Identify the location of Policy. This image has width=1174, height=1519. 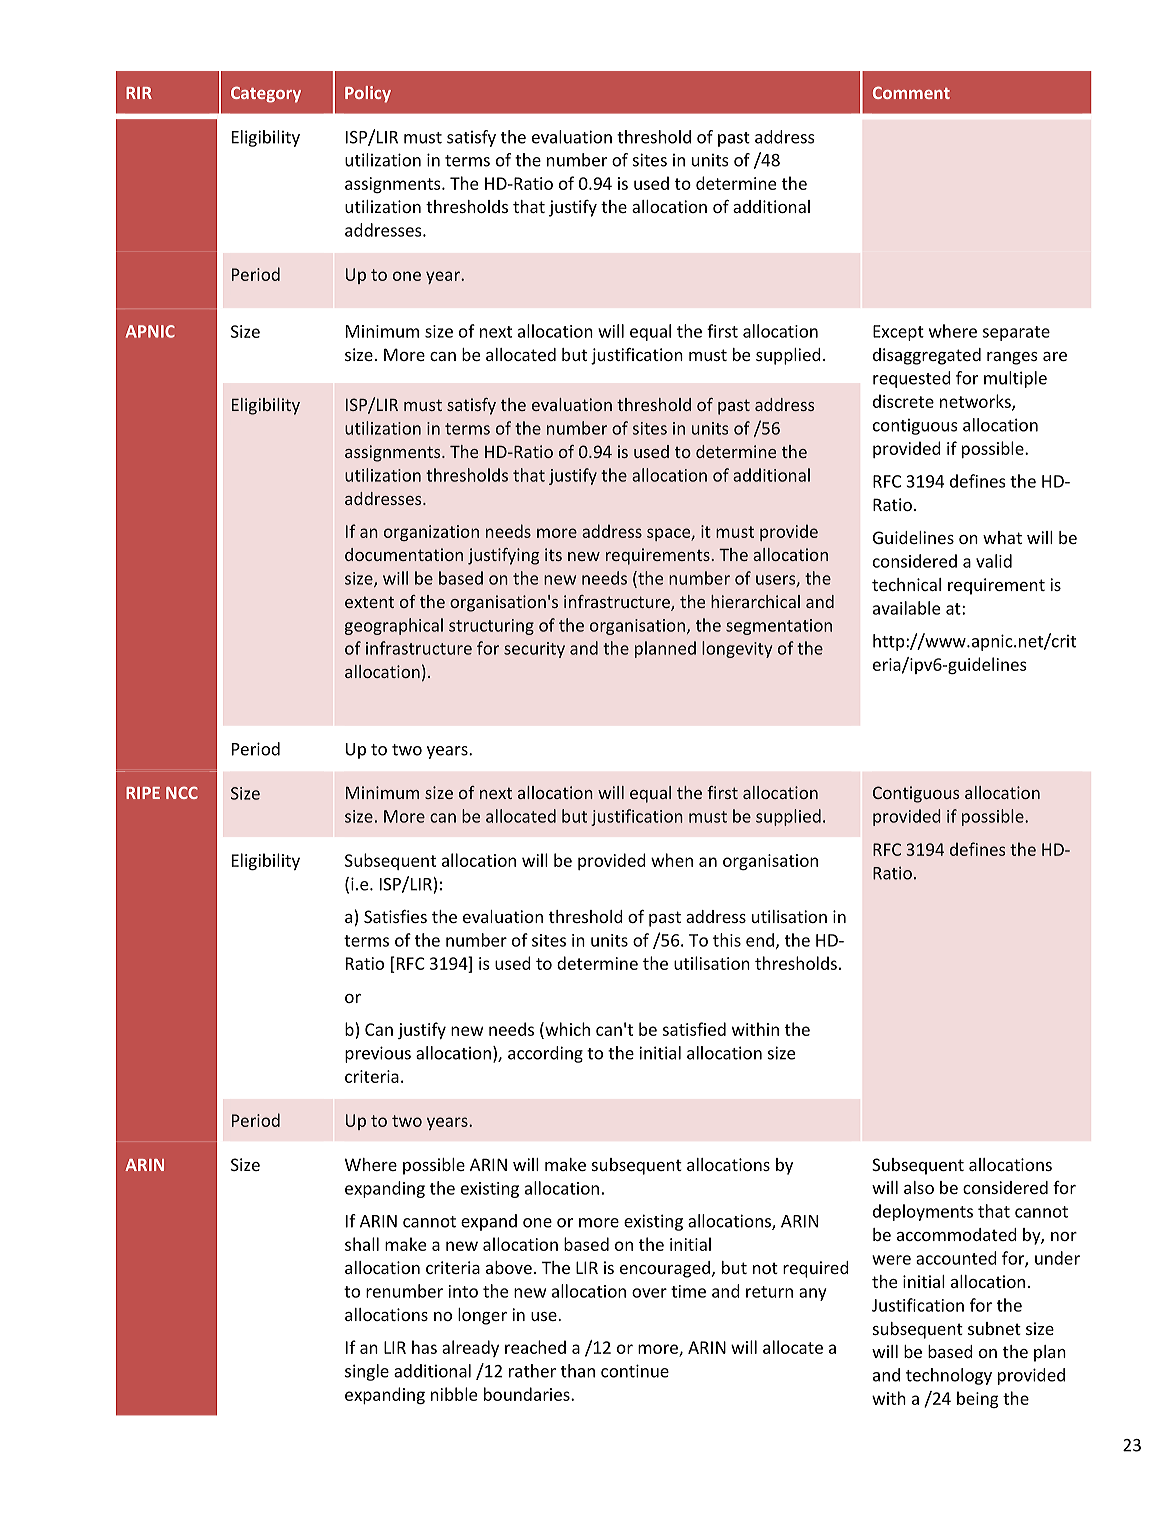
(368, 94).
